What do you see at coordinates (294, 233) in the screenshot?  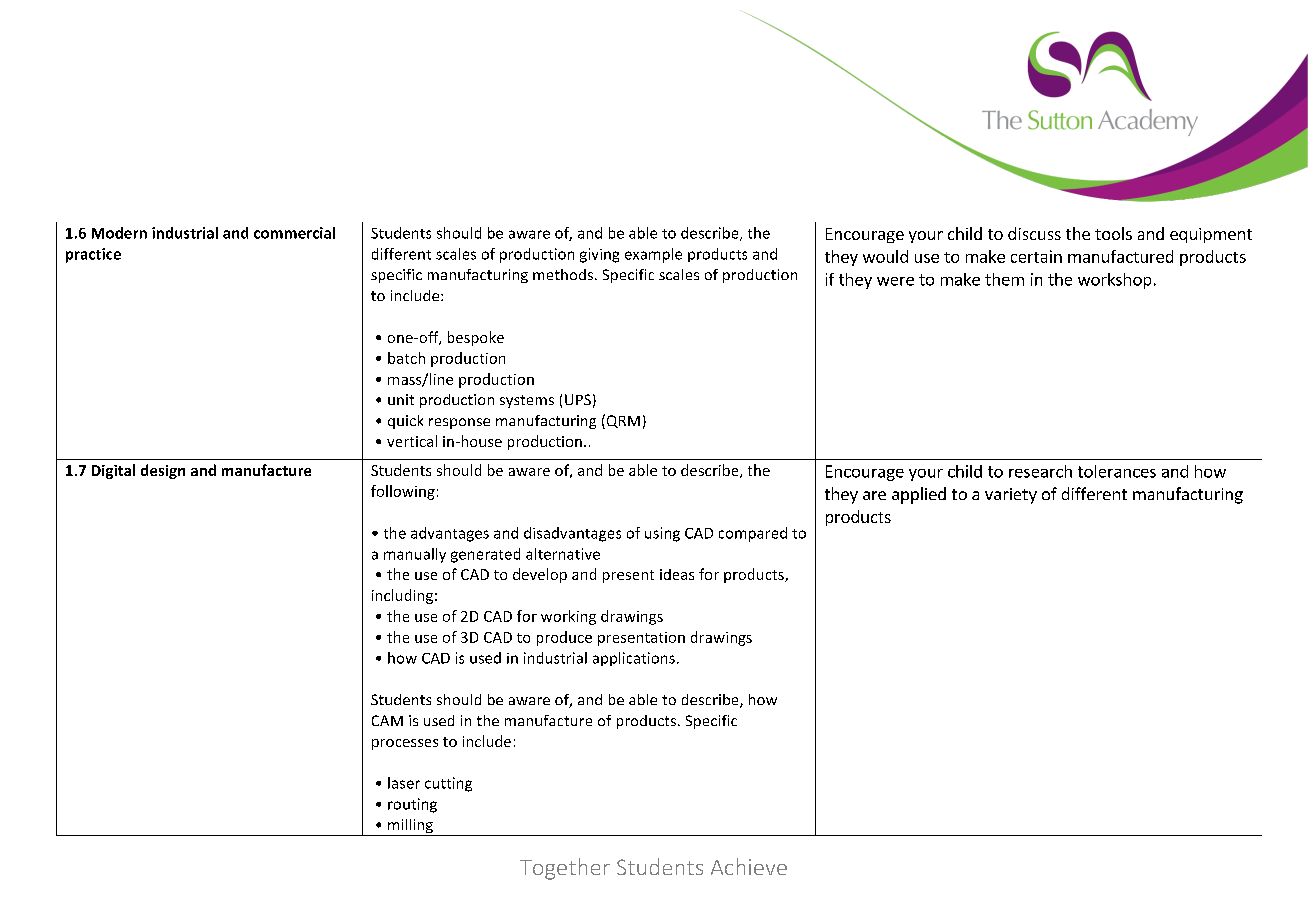 I see `commercial` at bounding box center [294, 233].
